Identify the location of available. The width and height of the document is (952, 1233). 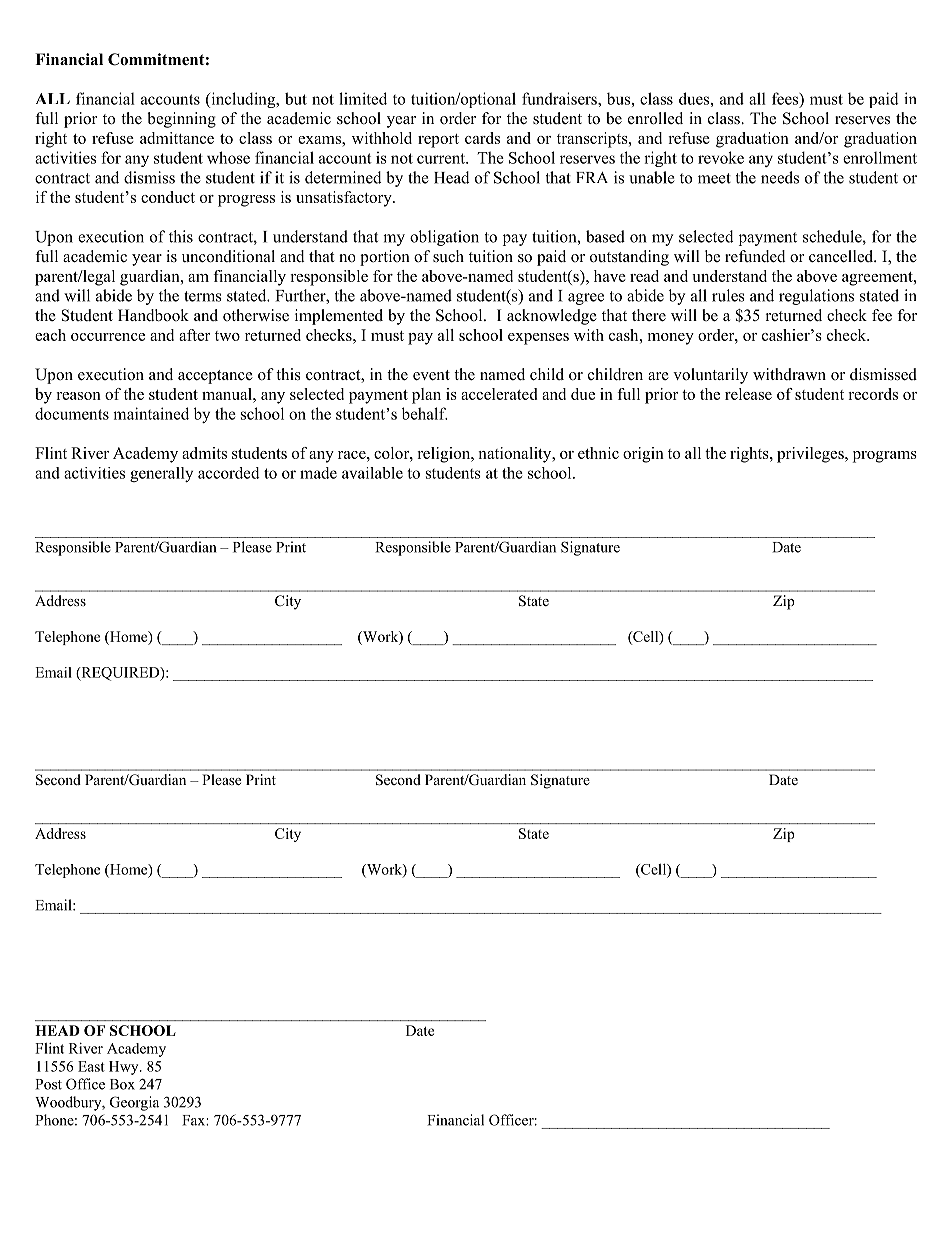
(372, 473).
